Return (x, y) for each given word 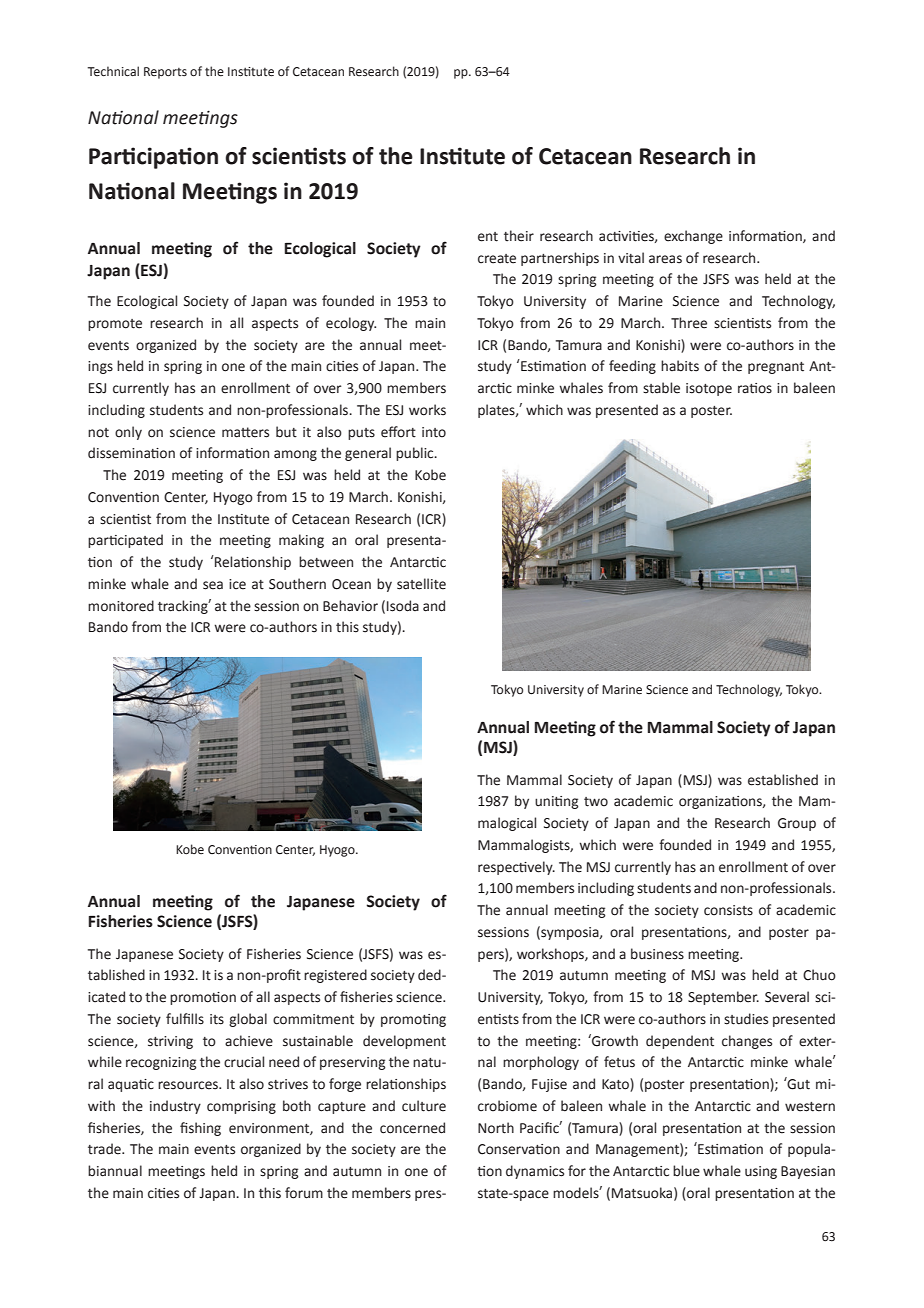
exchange (693, 237)
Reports (165, 73)
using (761, 1172)
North (496, 1128)
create (497, 259)
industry (175, 1107)
